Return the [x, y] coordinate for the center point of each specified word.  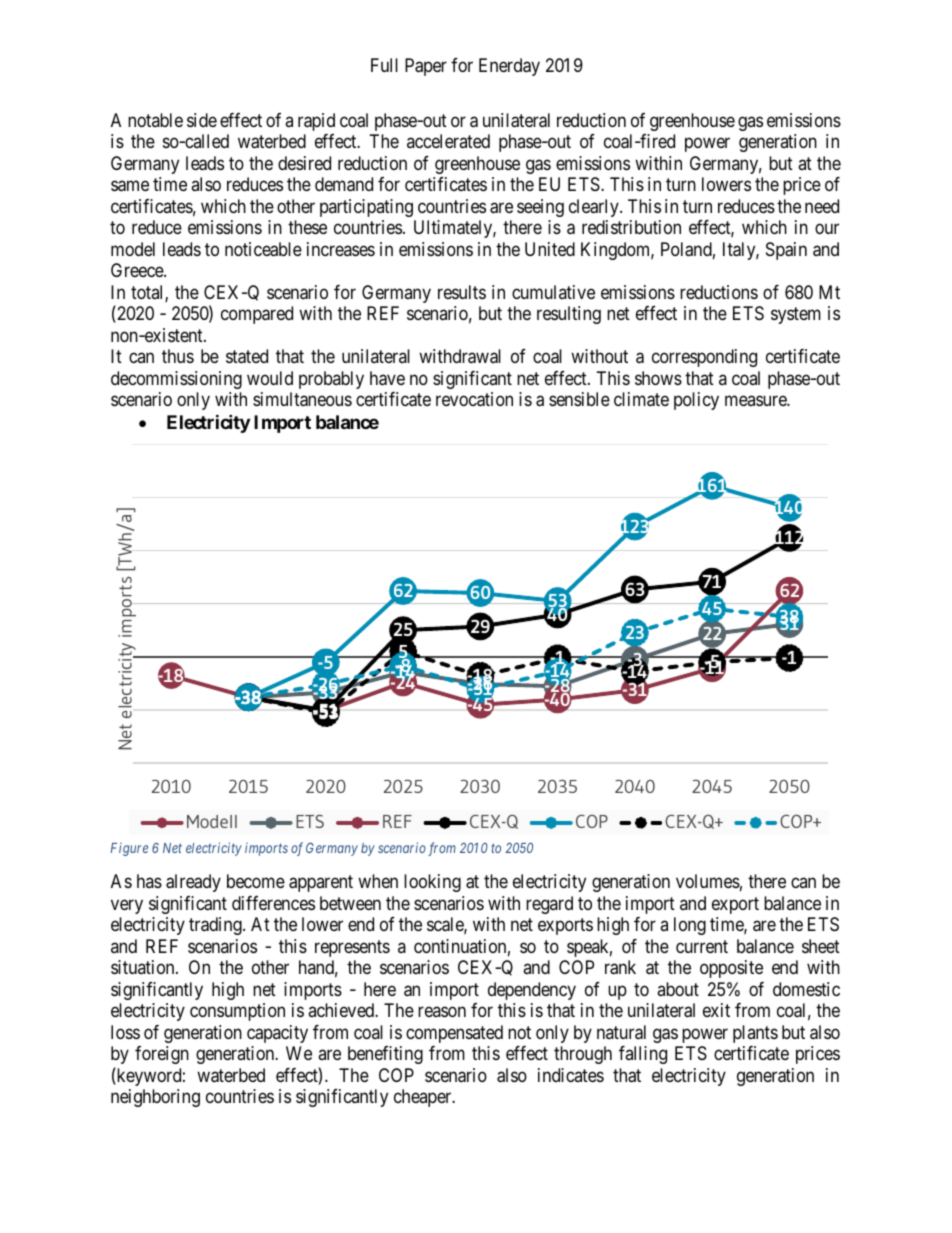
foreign [162, 1055]
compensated [454, 1034]
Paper [426, 67]
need [822, 206]
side [202, 120]
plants [755, 1034]
